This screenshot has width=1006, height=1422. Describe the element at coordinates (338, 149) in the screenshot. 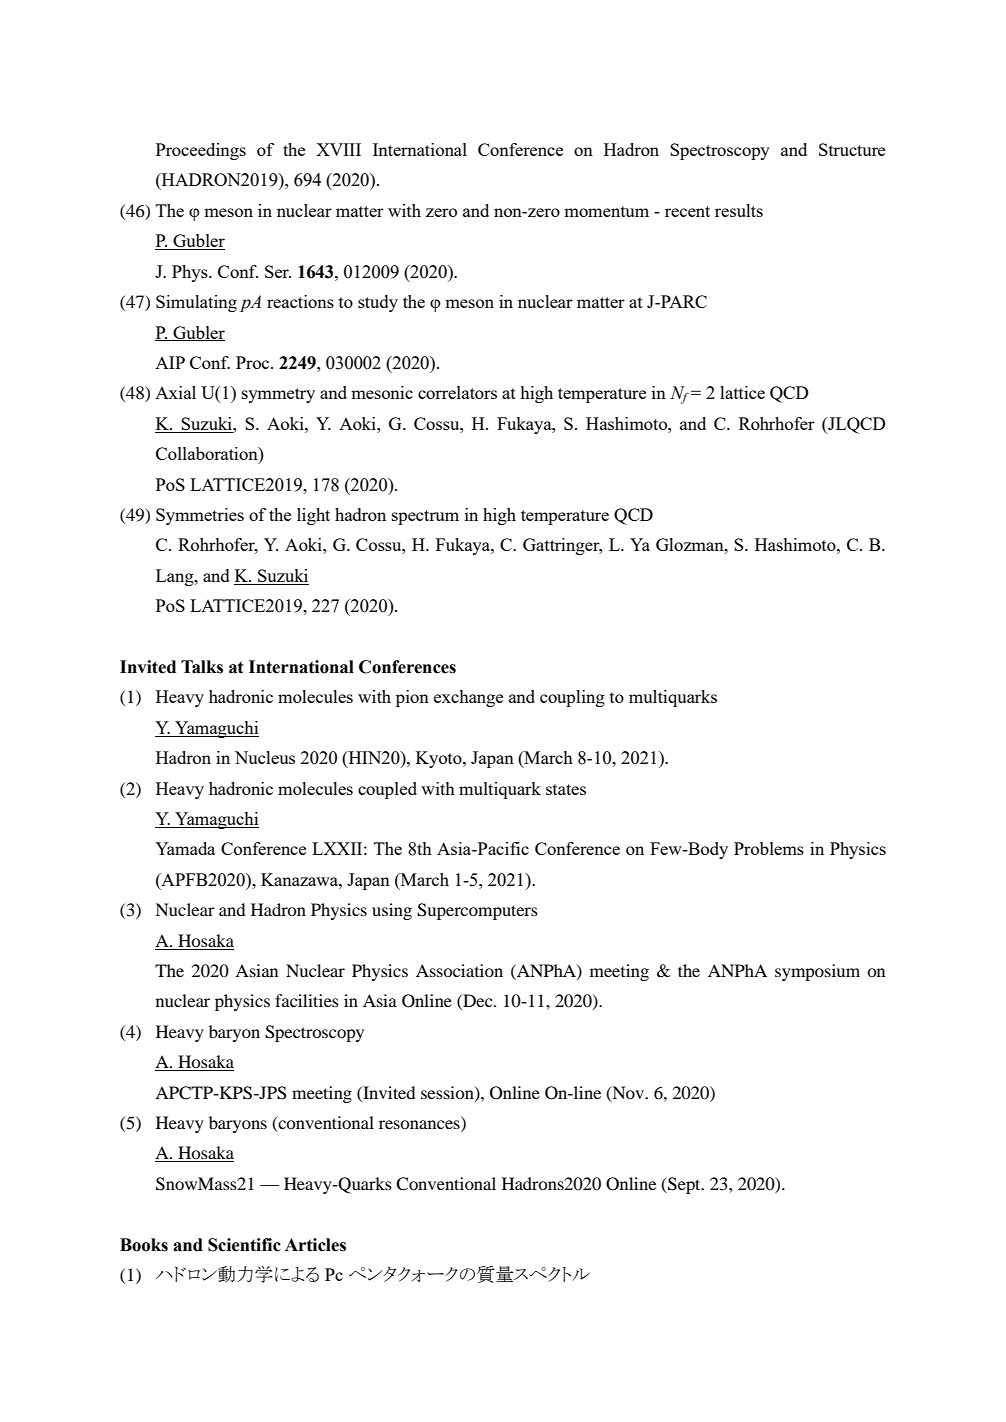

I see `XVIII` at that location.
